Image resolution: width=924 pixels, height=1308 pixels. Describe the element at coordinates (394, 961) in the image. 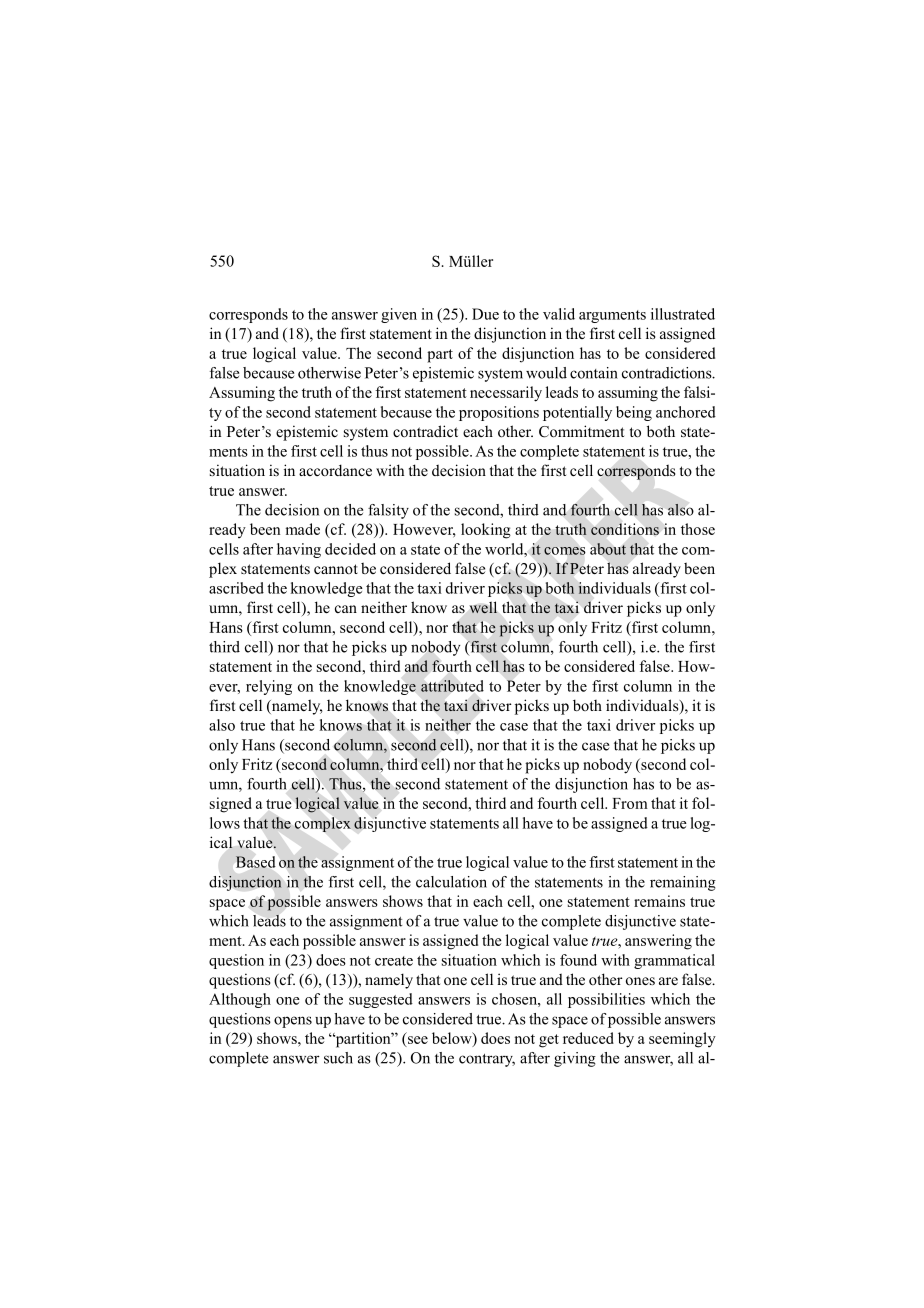

I see `create` at that location.
